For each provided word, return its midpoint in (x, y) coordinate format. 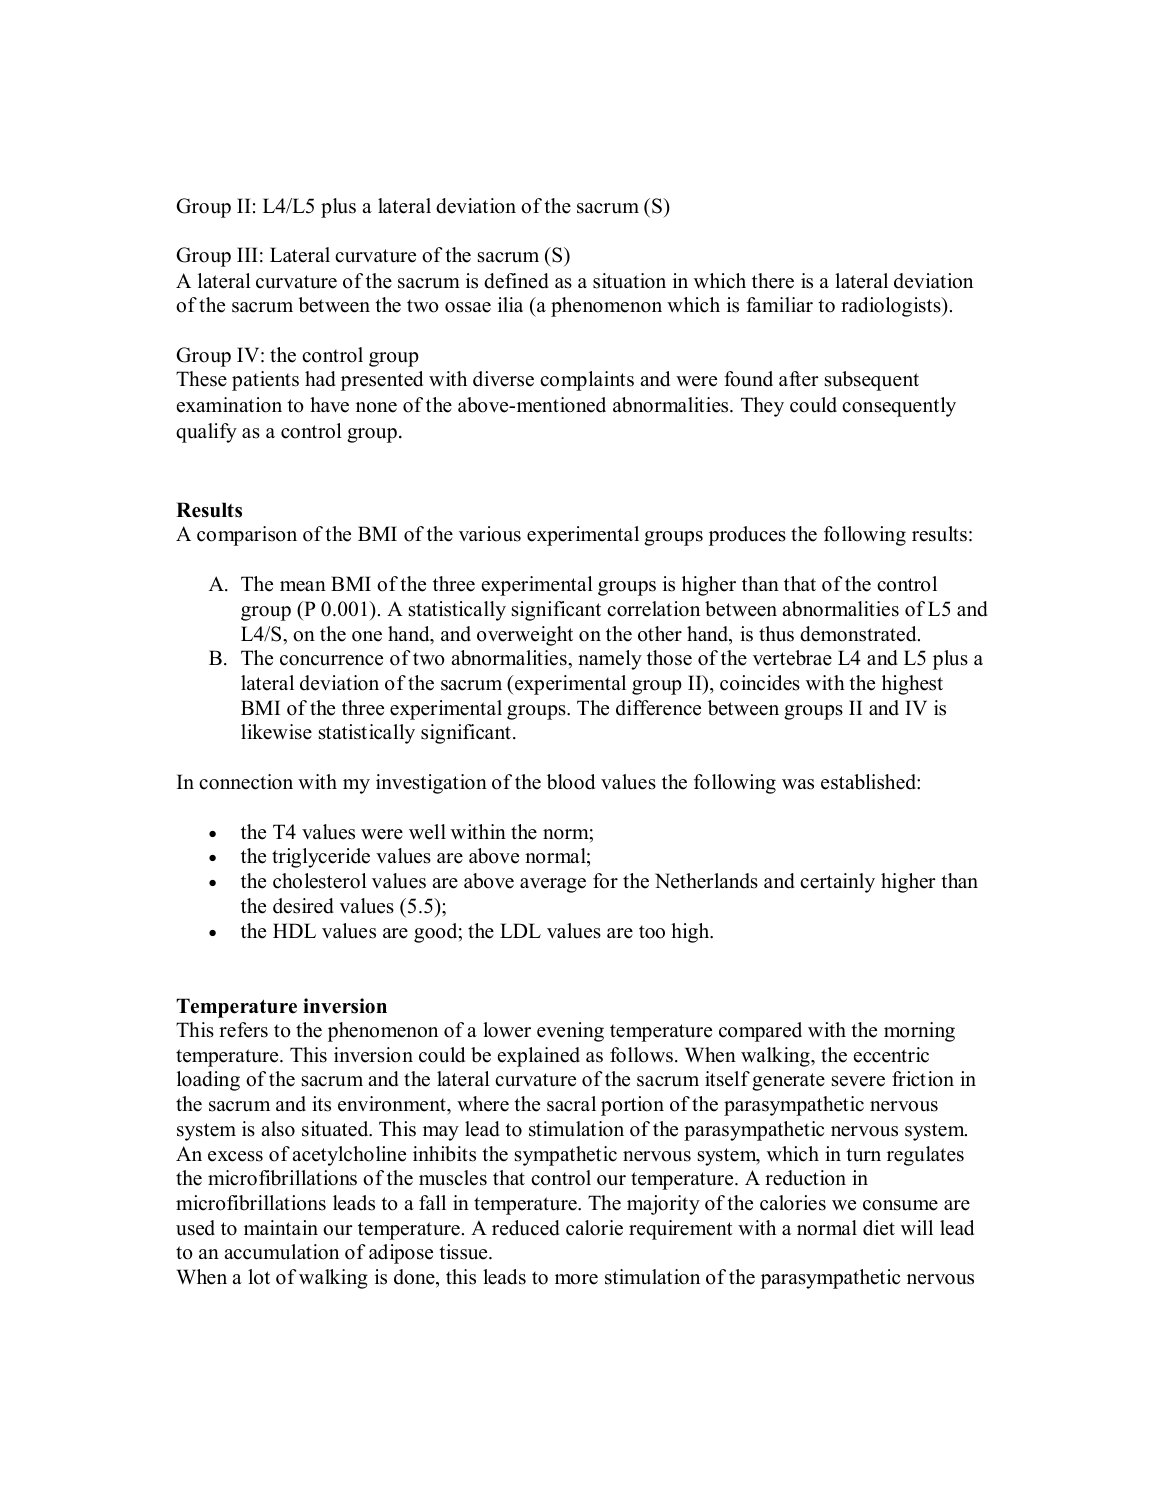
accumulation (281, 1252)
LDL (520, 930)
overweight (525, 636)
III (247, 254)
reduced (526, 1228)
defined (516, 281)
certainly (837, 883)
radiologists (892, 307)
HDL (294, 930)
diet (879, 1228)
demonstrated (859, 634)
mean (303, 586)
